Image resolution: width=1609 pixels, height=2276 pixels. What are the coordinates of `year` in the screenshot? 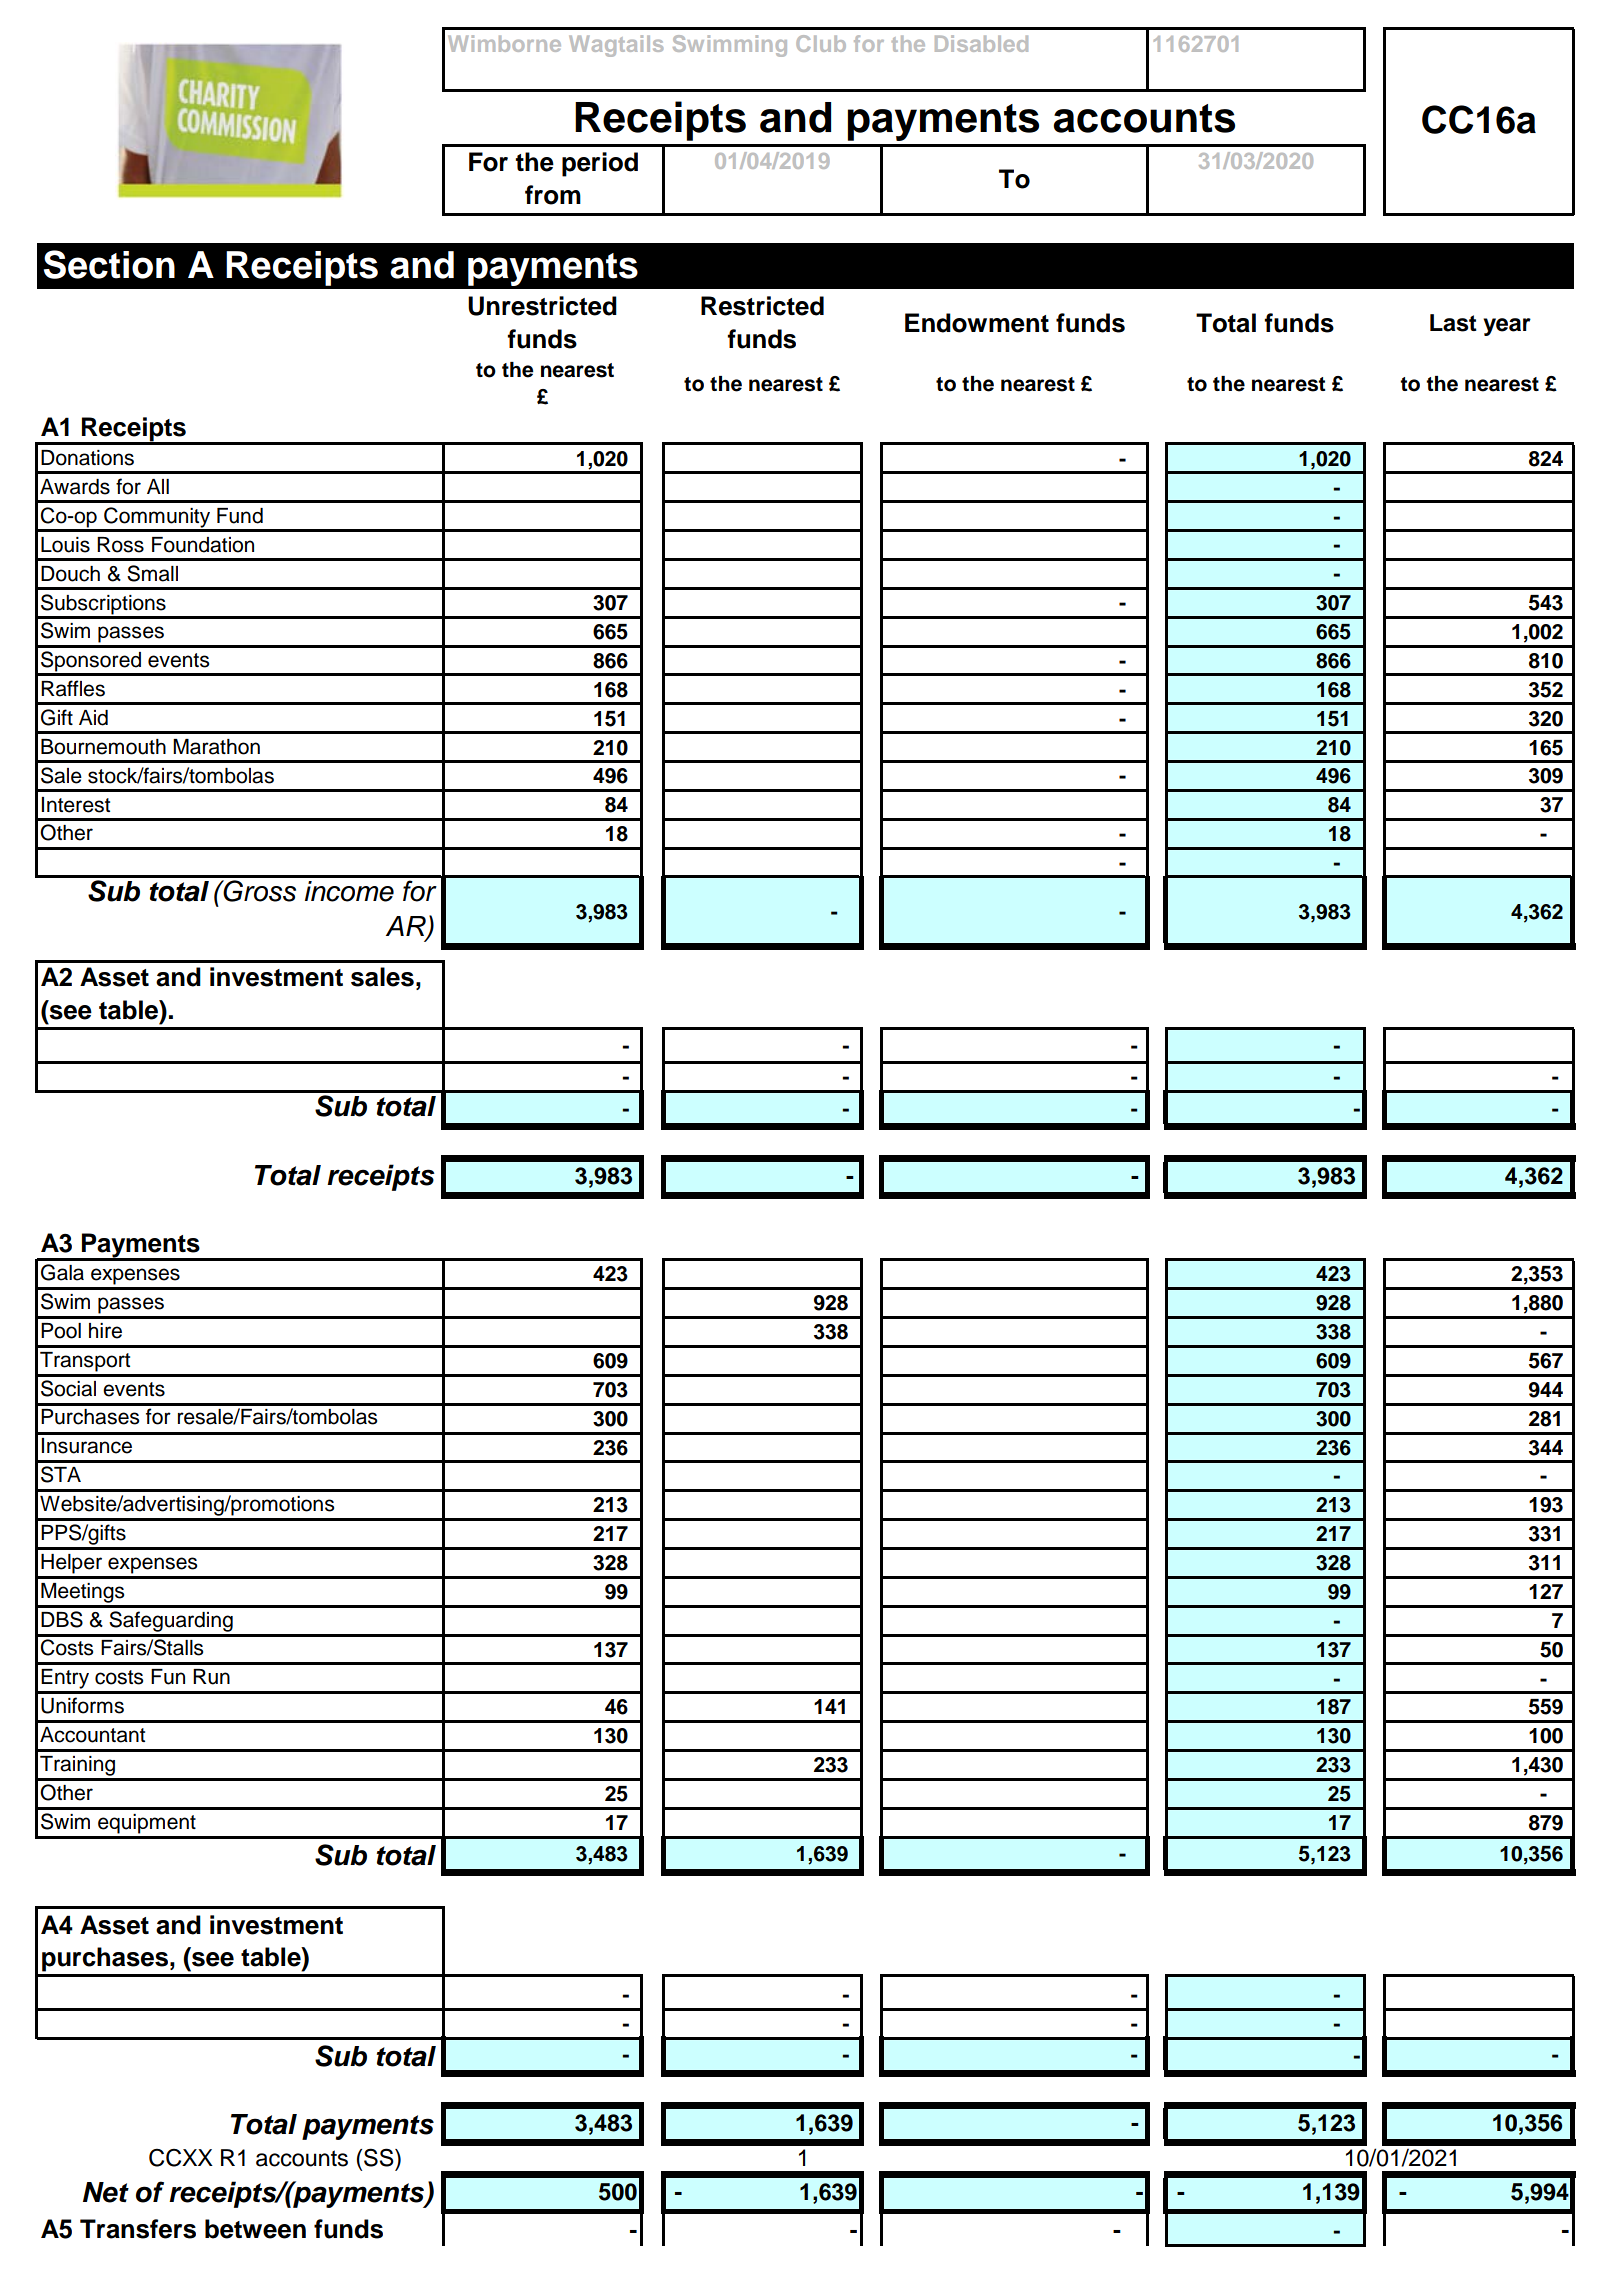 It's located at (1507, 327).
